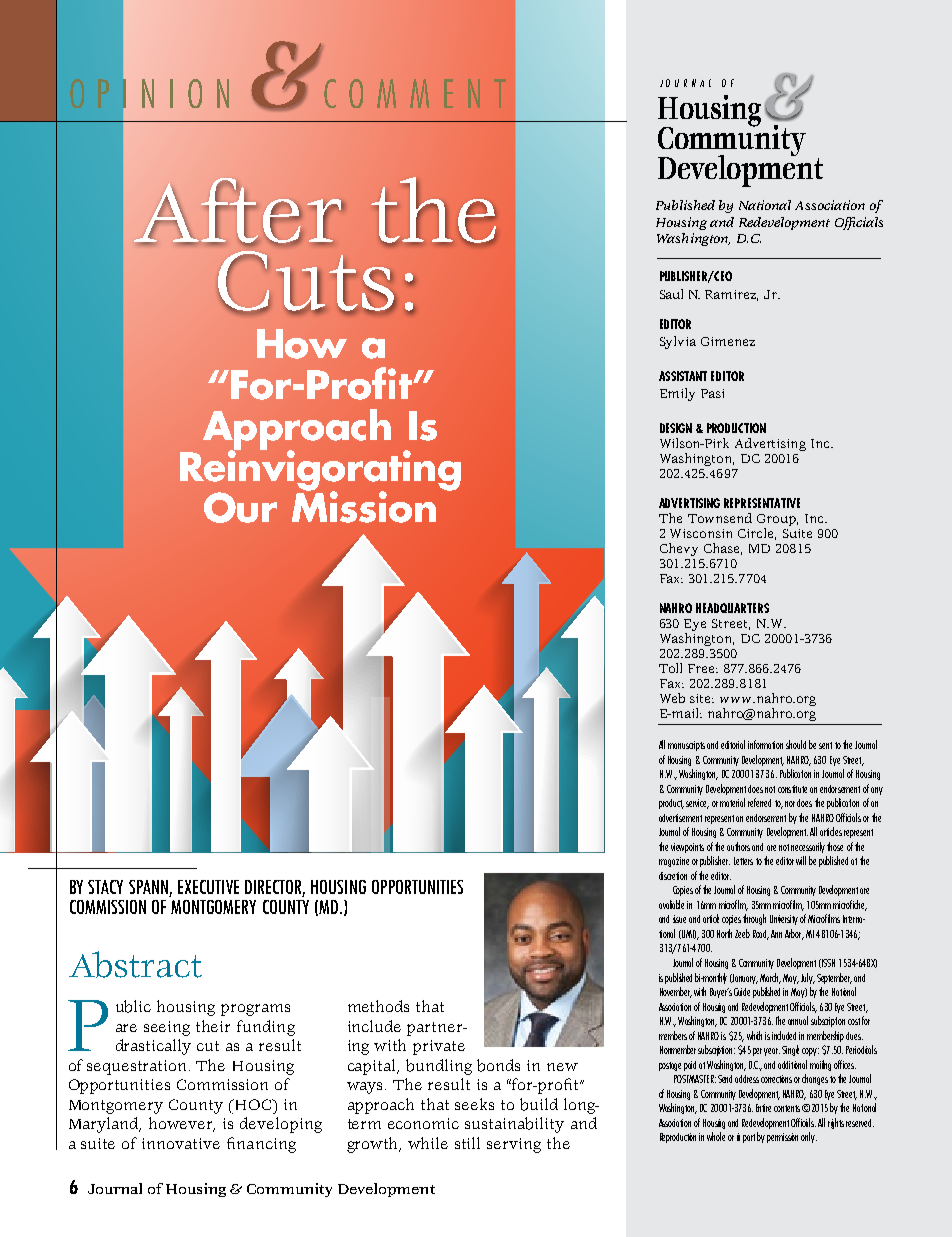 This screenshot has height=1237, width=952. I want to click on Reinvigorating, so click(320, 470).
